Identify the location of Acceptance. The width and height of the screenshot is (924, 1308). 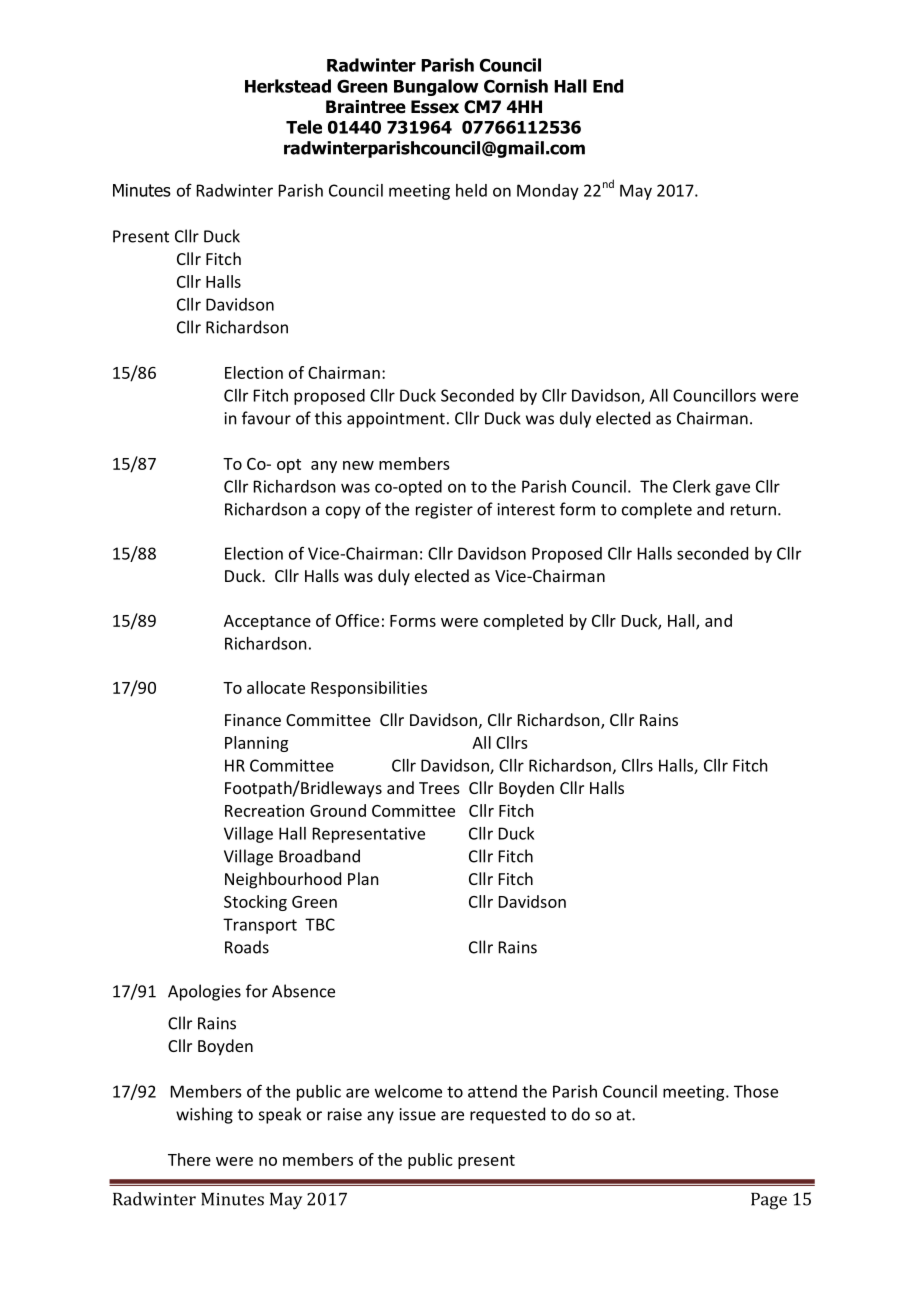
(267, 622).
